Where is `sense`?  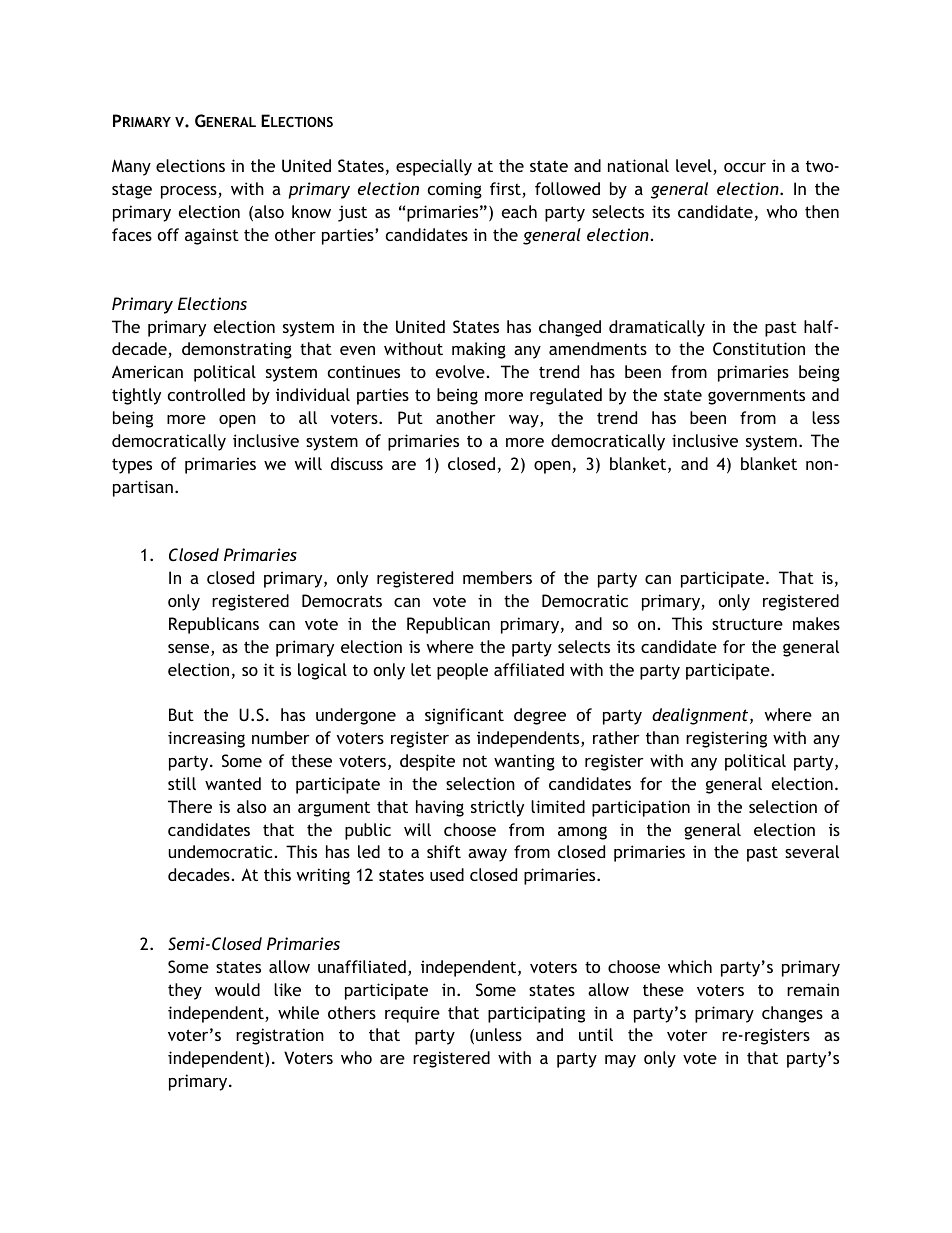 sense is located at coordinates (190, 650).
